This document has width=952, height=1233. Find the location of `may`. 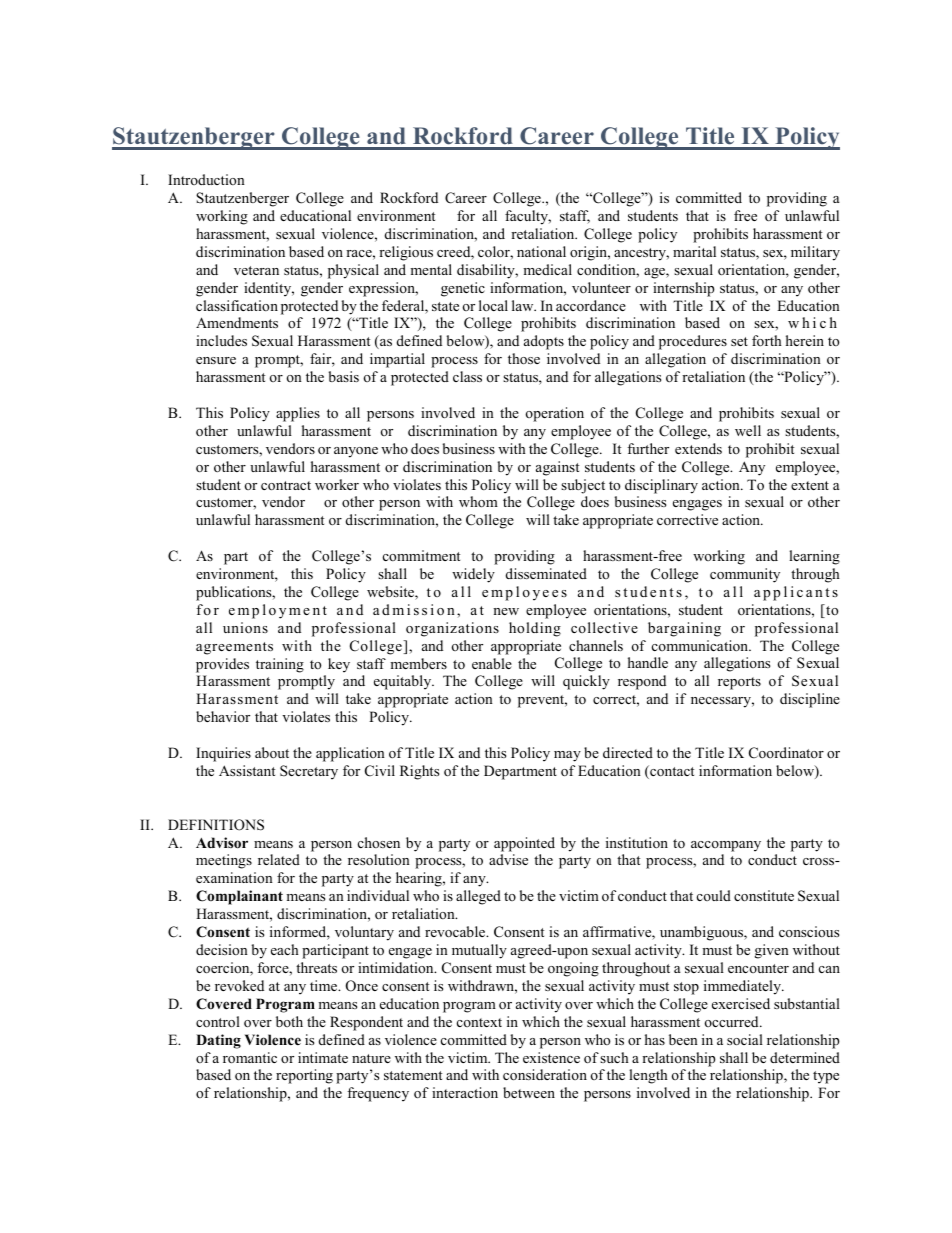

may is located at coordinates (567, 756).
